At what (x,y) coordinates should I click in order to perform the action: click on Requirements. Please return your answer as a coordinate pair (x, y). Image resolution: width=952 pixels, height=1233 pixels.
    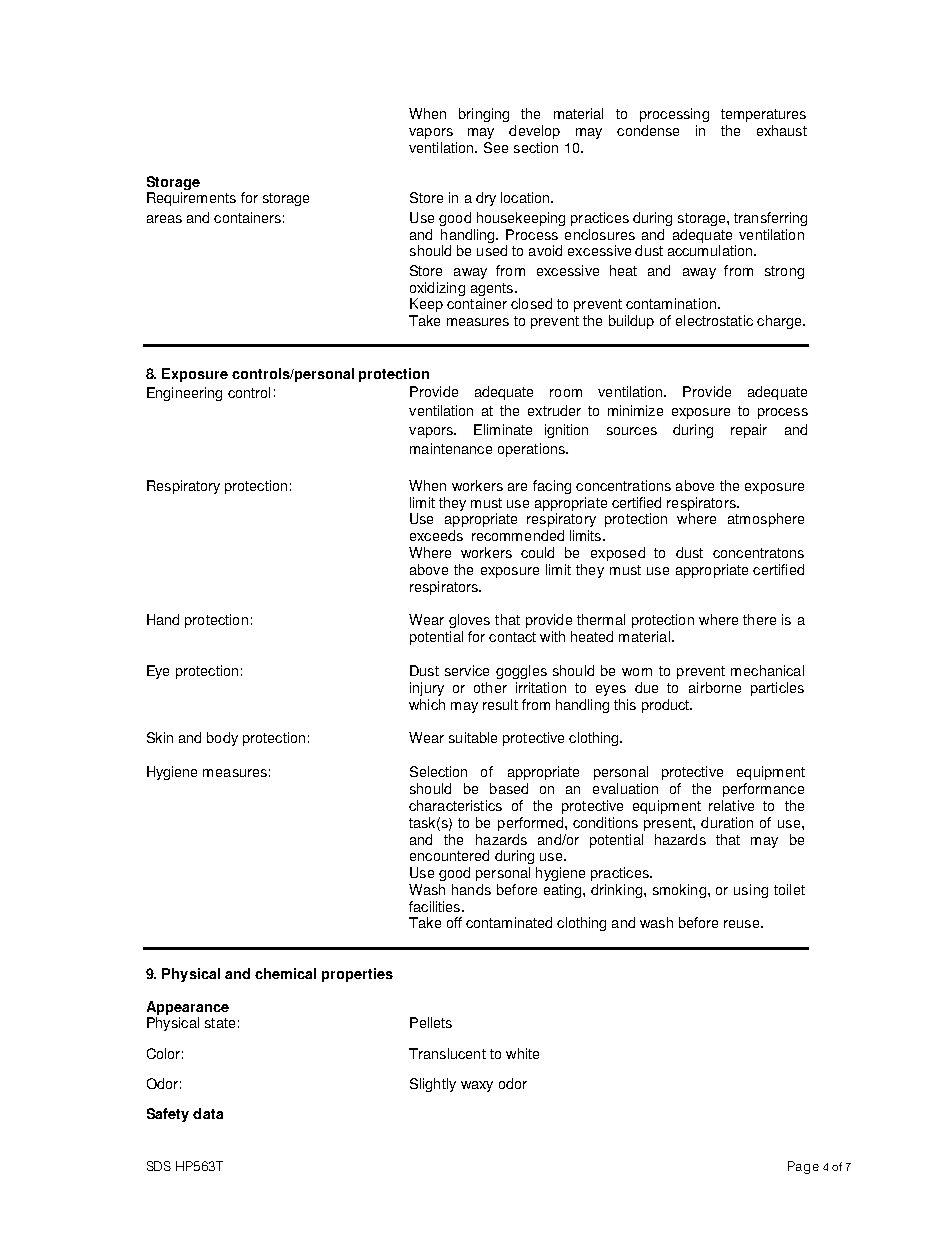
    Looking at the image, I should click on (191, 199).
